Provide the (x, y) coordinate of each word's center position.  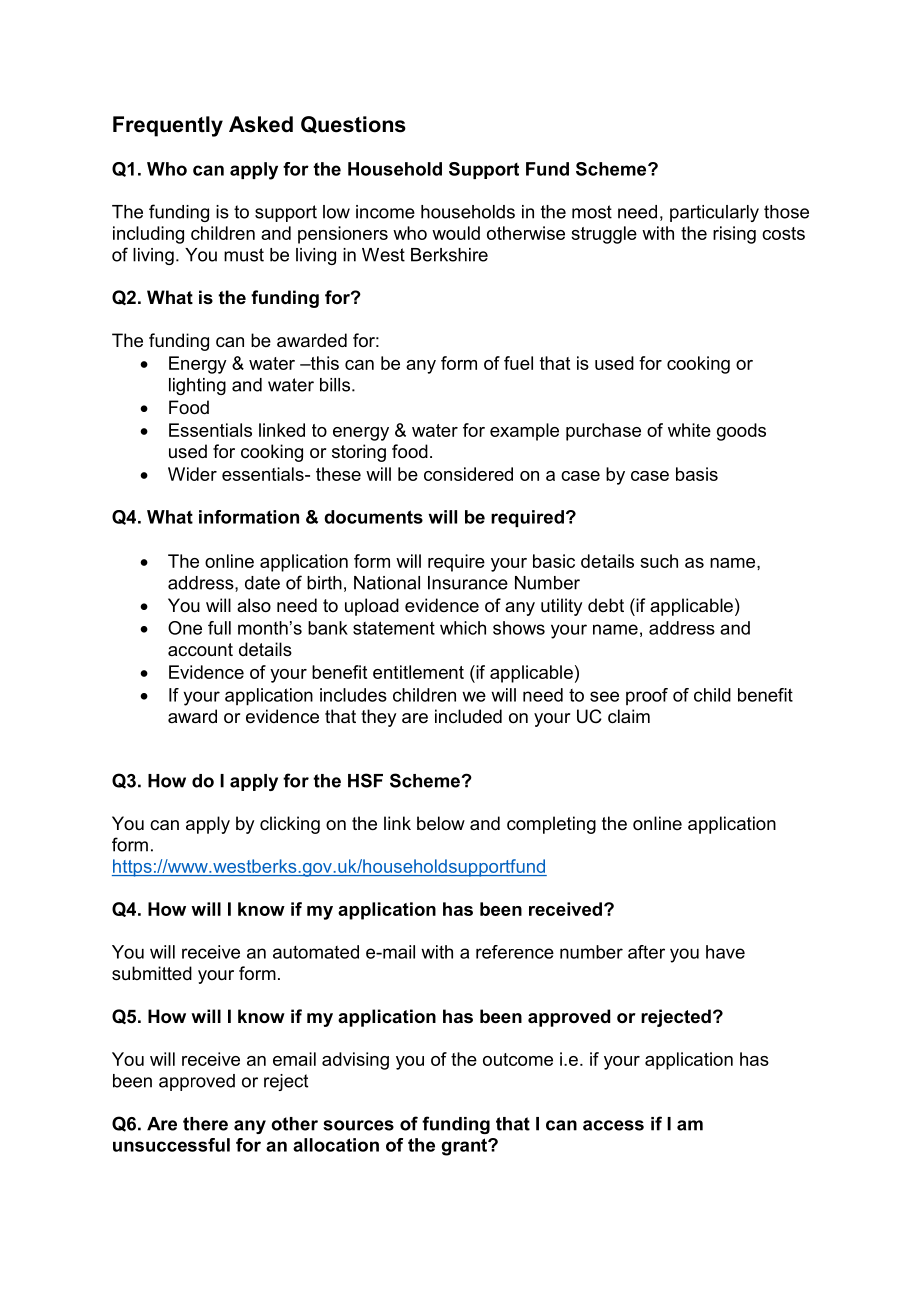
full (219, 628)
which (463, 628)
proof (647, 696)
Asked (261, 124)
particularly (714, 213)
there (205, 1124)
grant (465, 1147)
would (456, 233)
